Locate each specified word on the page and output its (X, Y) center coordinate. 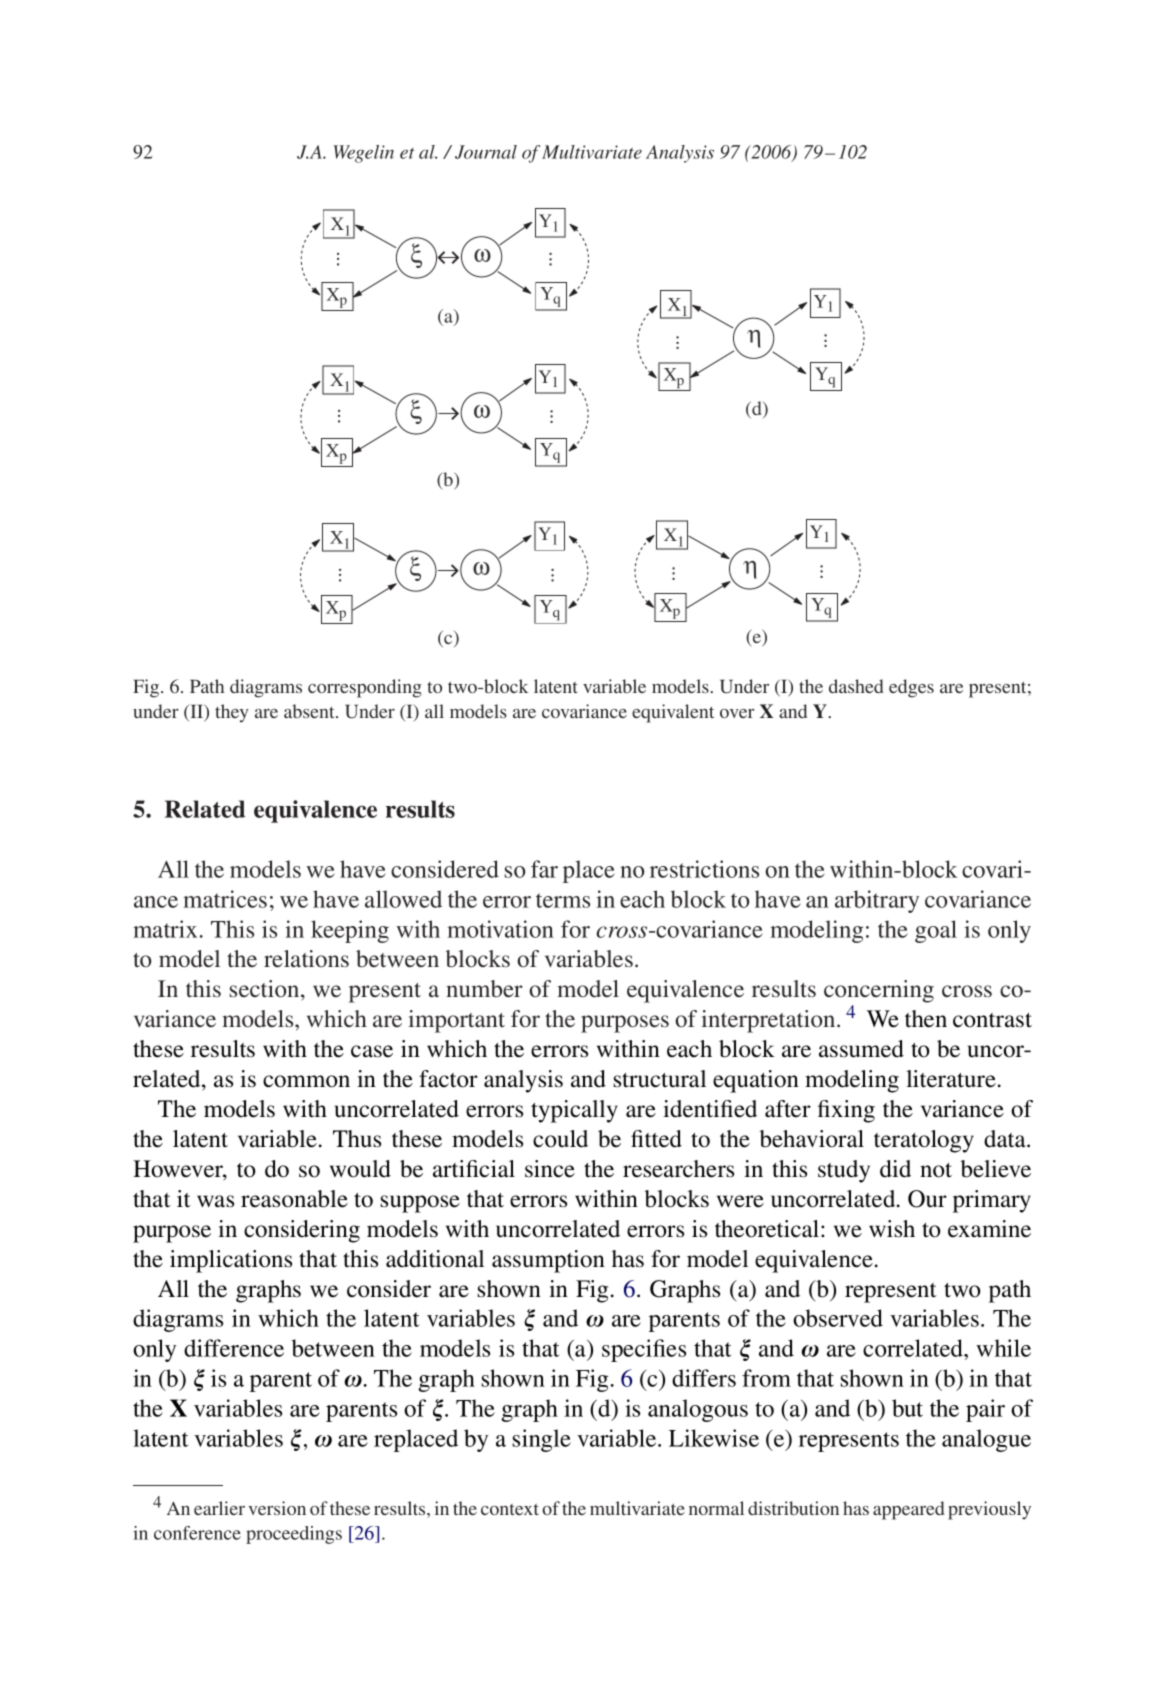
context (510, 1509)
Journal (486, 152)
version (277, 1508)
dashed (856, 686)
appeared (908, 1510)
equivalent (673, 713)
